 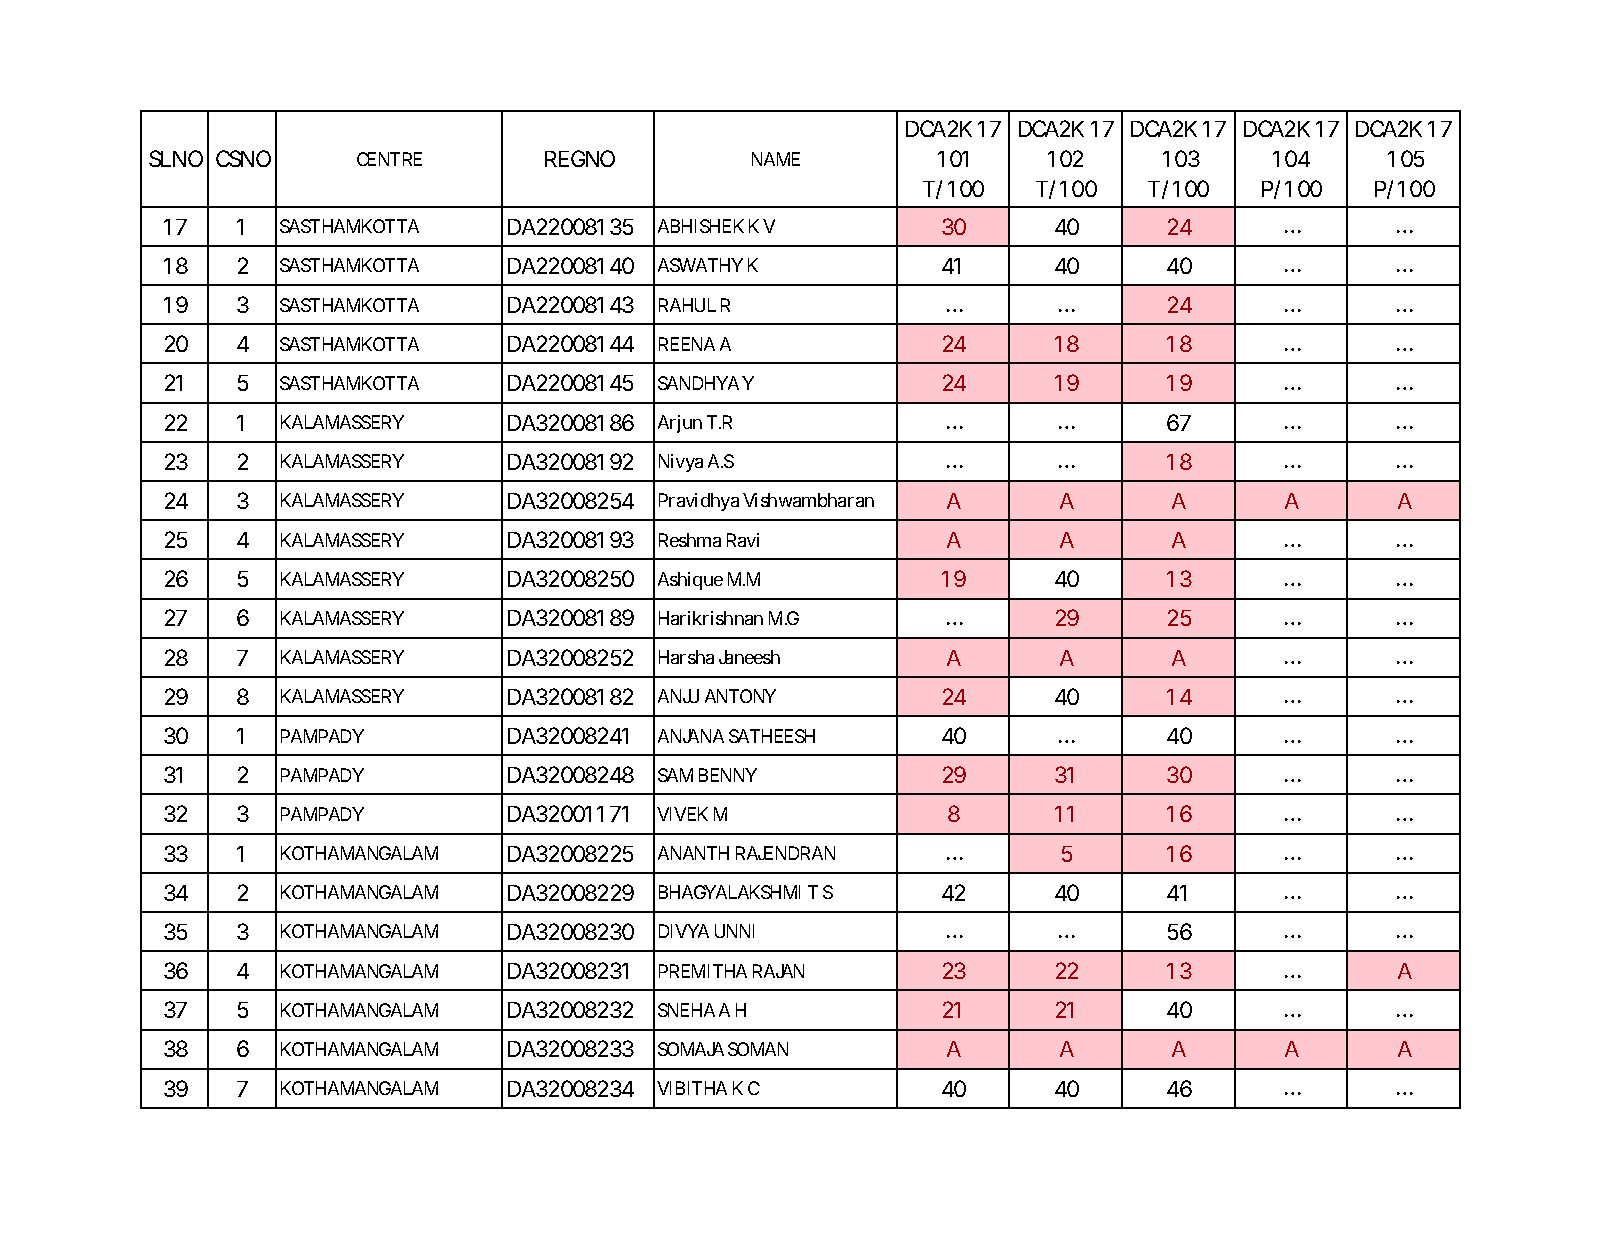 What do you see at coordinates (684, 931) in the page?
I see `DIVYA` at bounding box center [684, 931].
